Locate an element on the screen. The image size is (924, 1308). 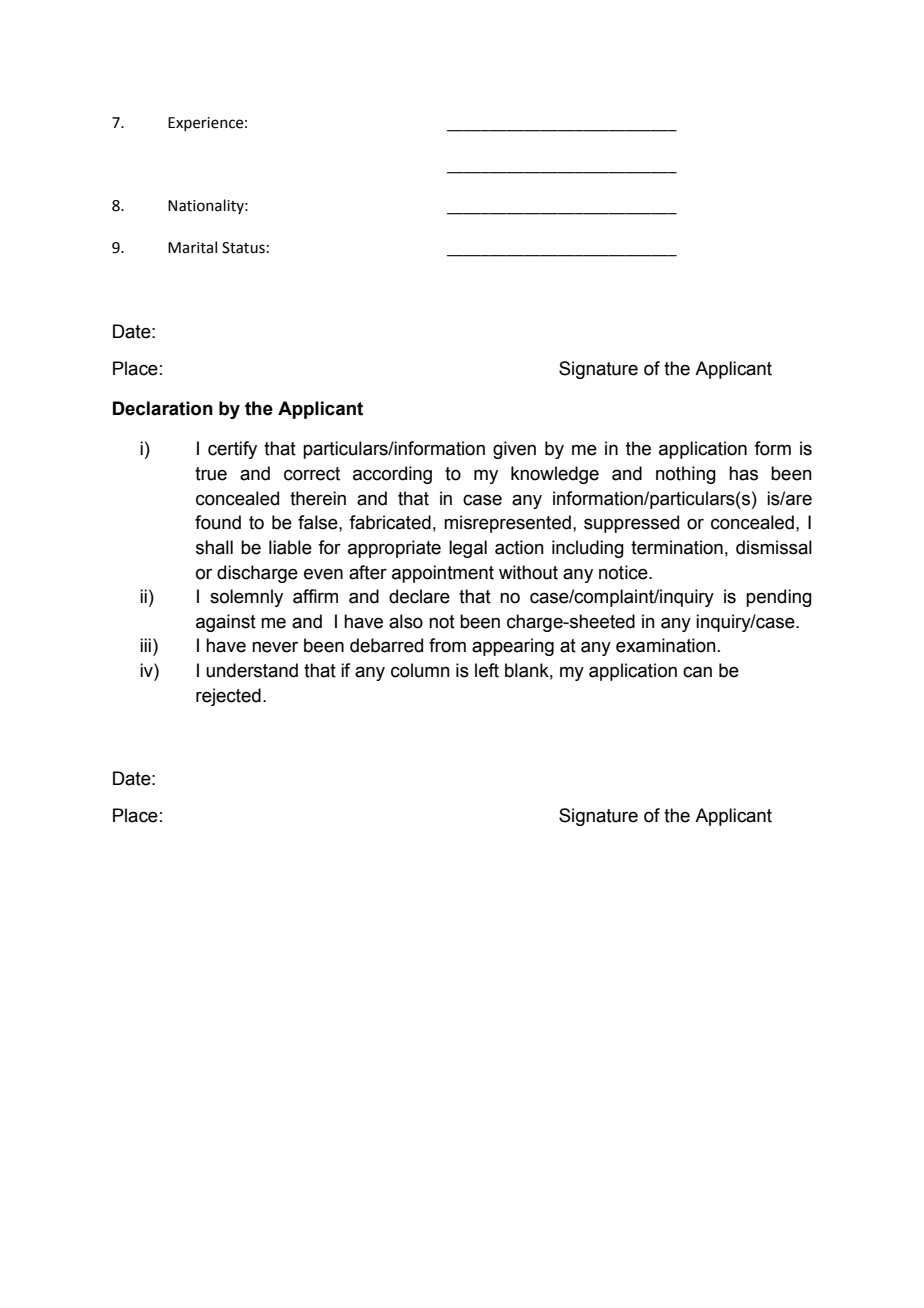
Declaration is located at coordinates (163, 408).
